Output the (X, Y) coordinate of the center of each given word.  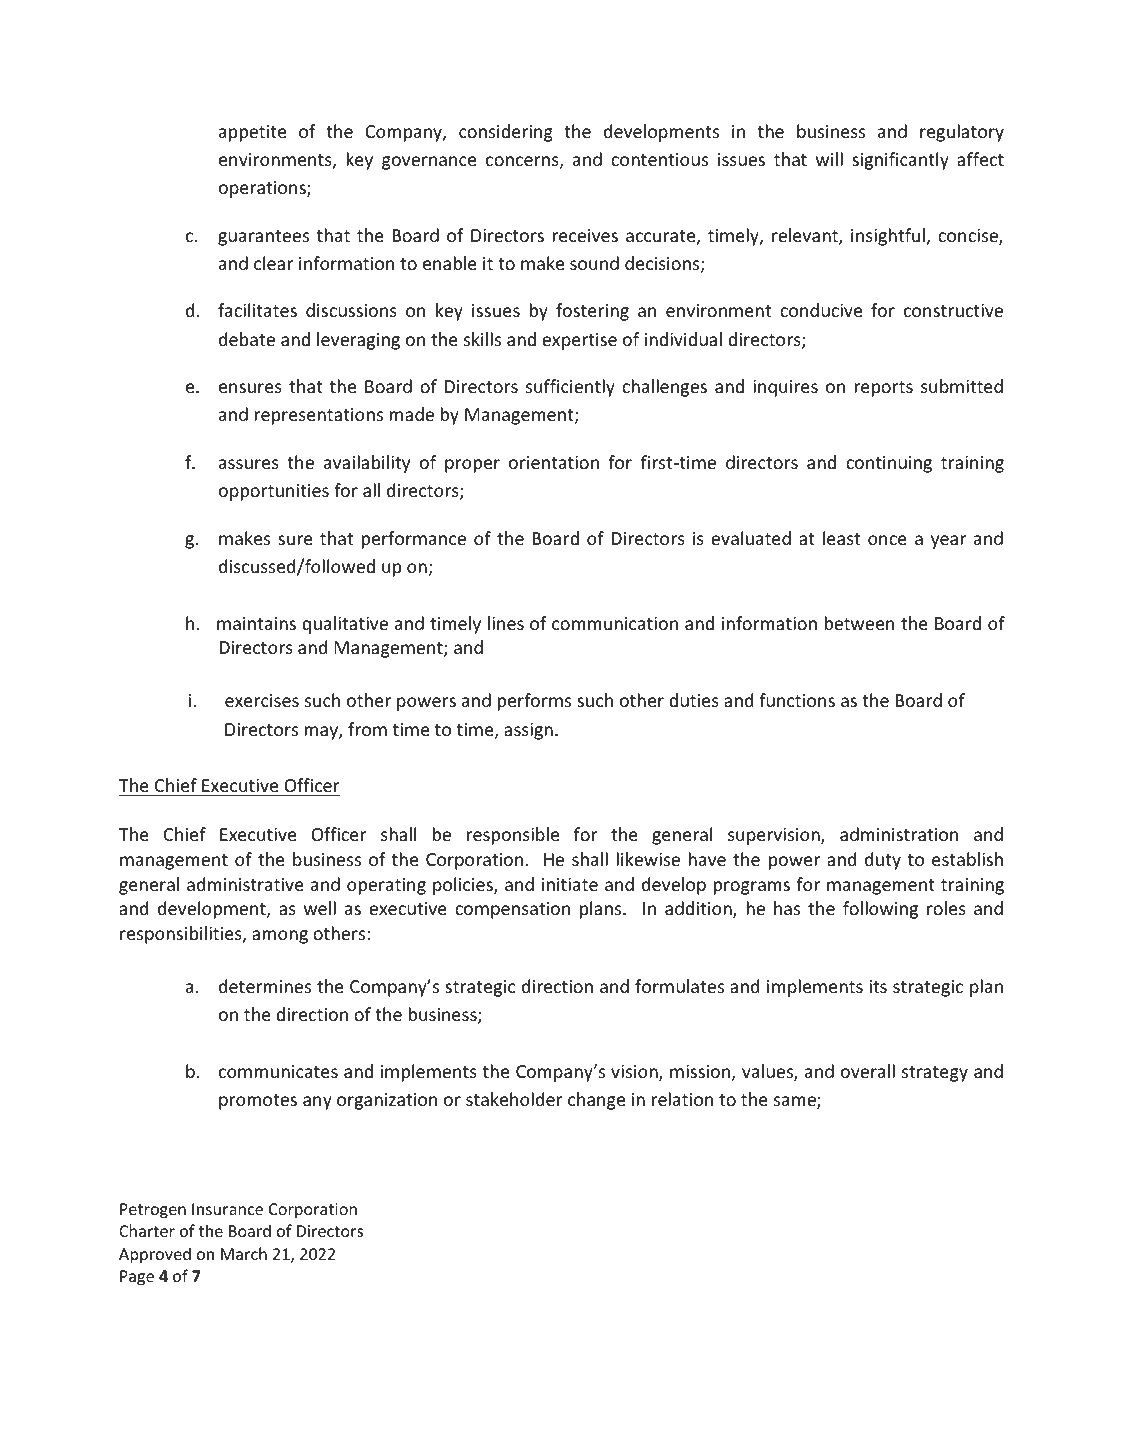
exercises (262, 700)
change (596, 1101)
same (796, 1102)
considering (506, 133)
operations (263, 189)
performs (534, 702)
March (244, 1253)
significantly (900, 161)
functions (797, 700)
